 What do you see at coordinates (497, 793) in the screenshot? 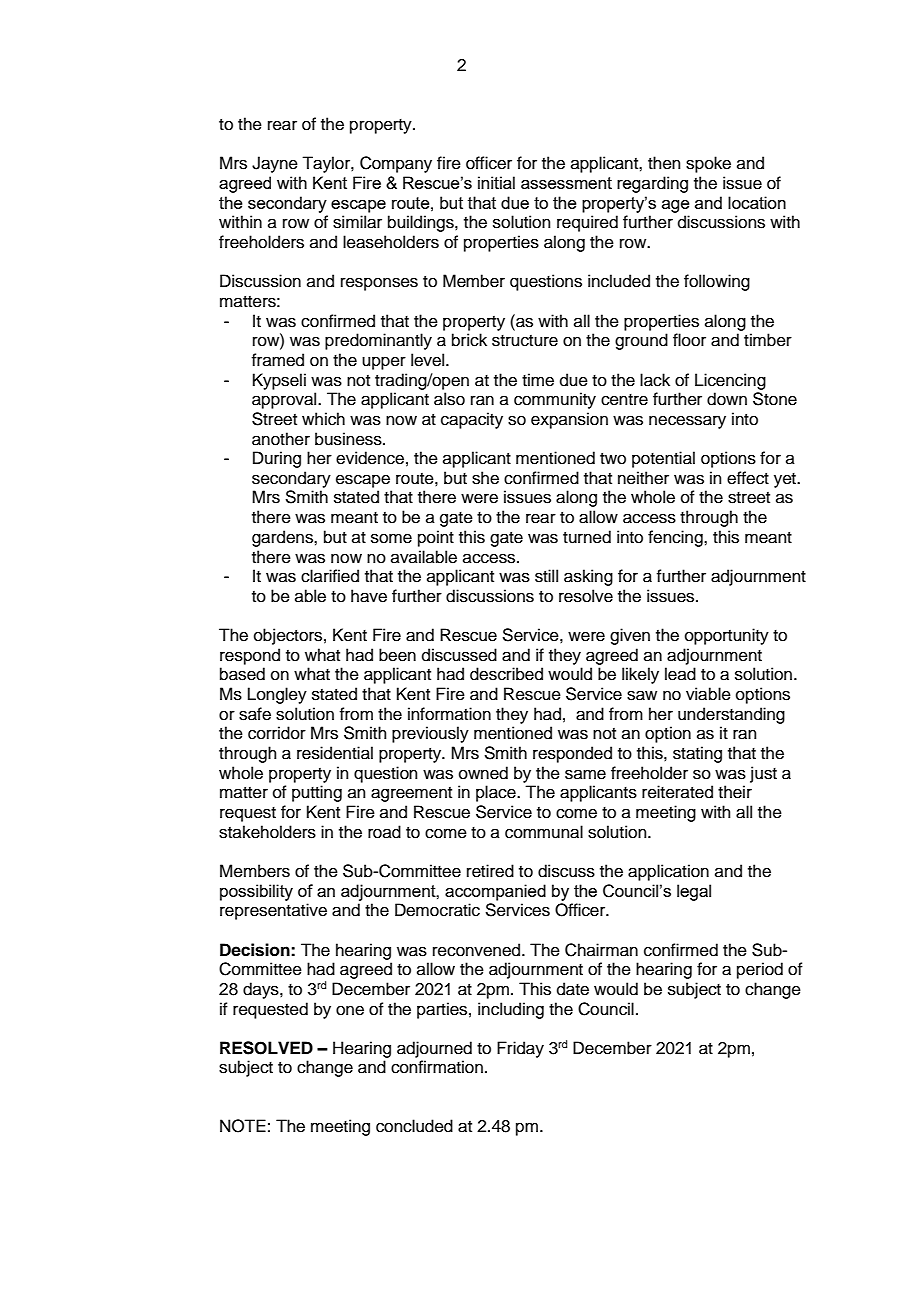
I see `place` at bounding box center [497, 793].
